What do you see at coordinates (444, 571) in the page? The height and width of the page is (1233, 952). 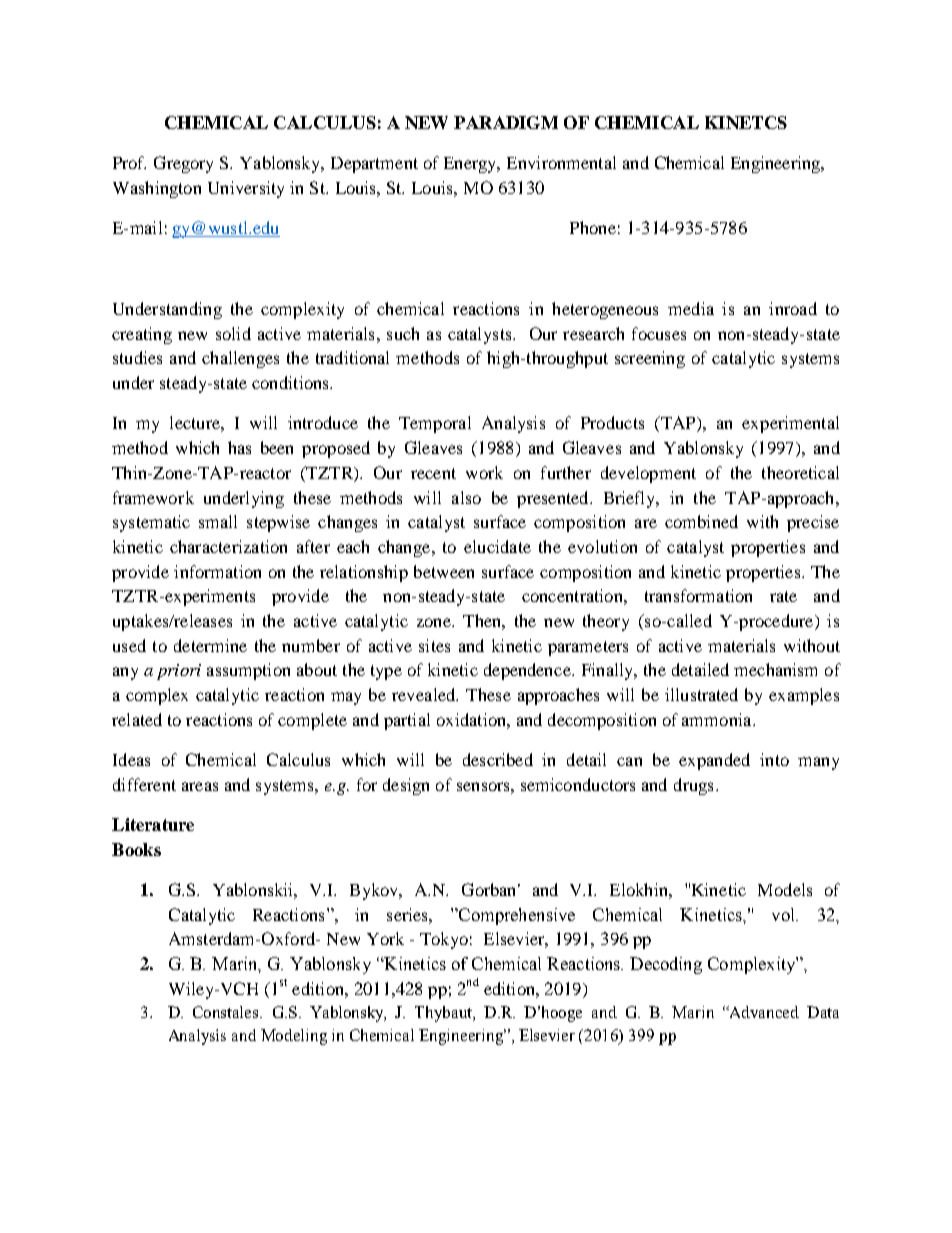 I see `between` at bounding box center [444, 571].
